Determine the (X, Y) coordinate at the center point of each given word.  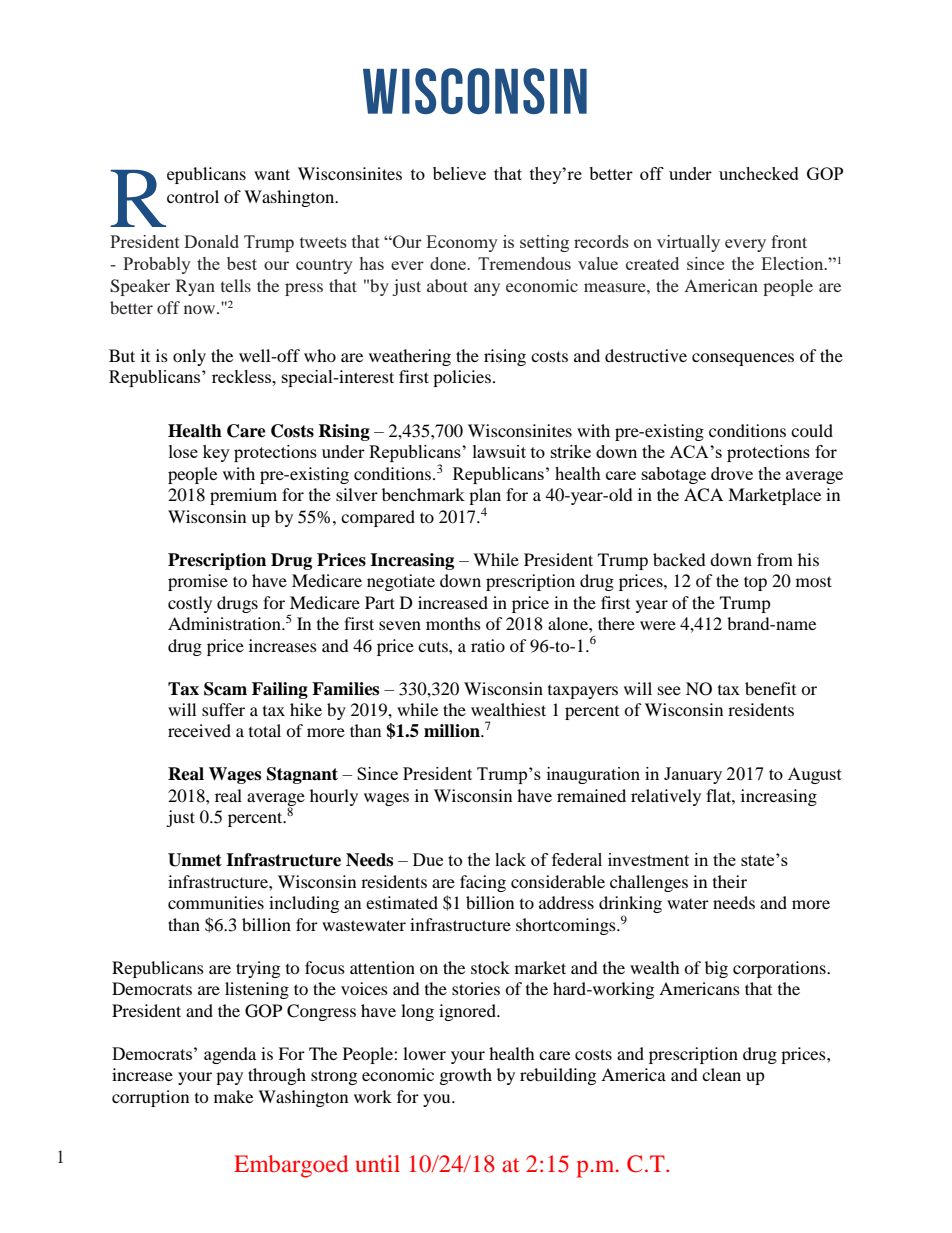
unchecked (759, 173)
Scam (225, 689)
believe (459, 173)
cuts (434, 646)
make (233, 1096)
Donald (211, 241)
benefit (770, 688)
